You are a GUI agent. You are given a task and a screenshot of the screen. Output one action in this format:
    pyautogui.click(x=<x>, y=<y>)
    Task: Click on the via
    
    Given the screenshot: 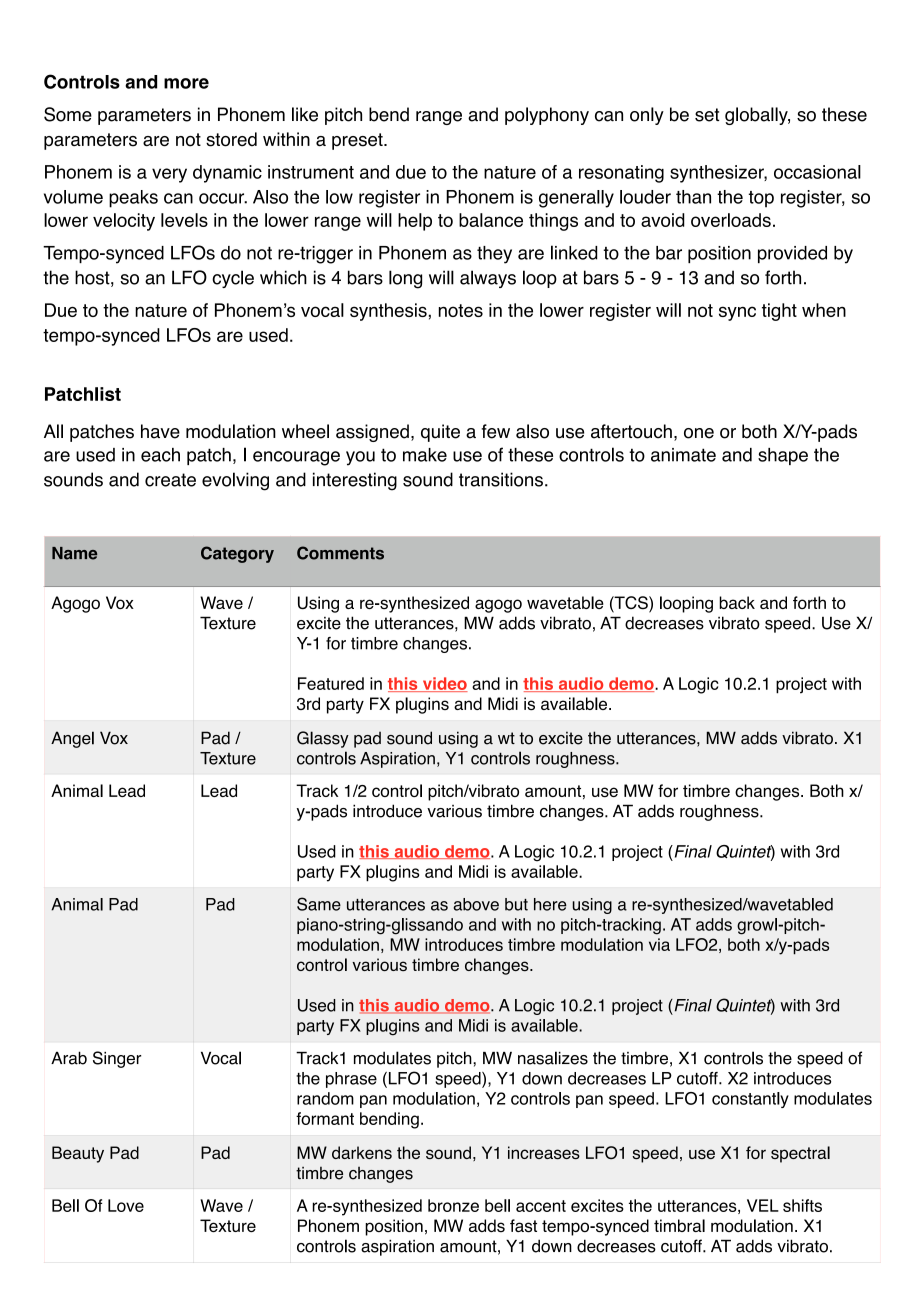 What is the action you would take?
    pyautogui.click(x=659, y=944)
